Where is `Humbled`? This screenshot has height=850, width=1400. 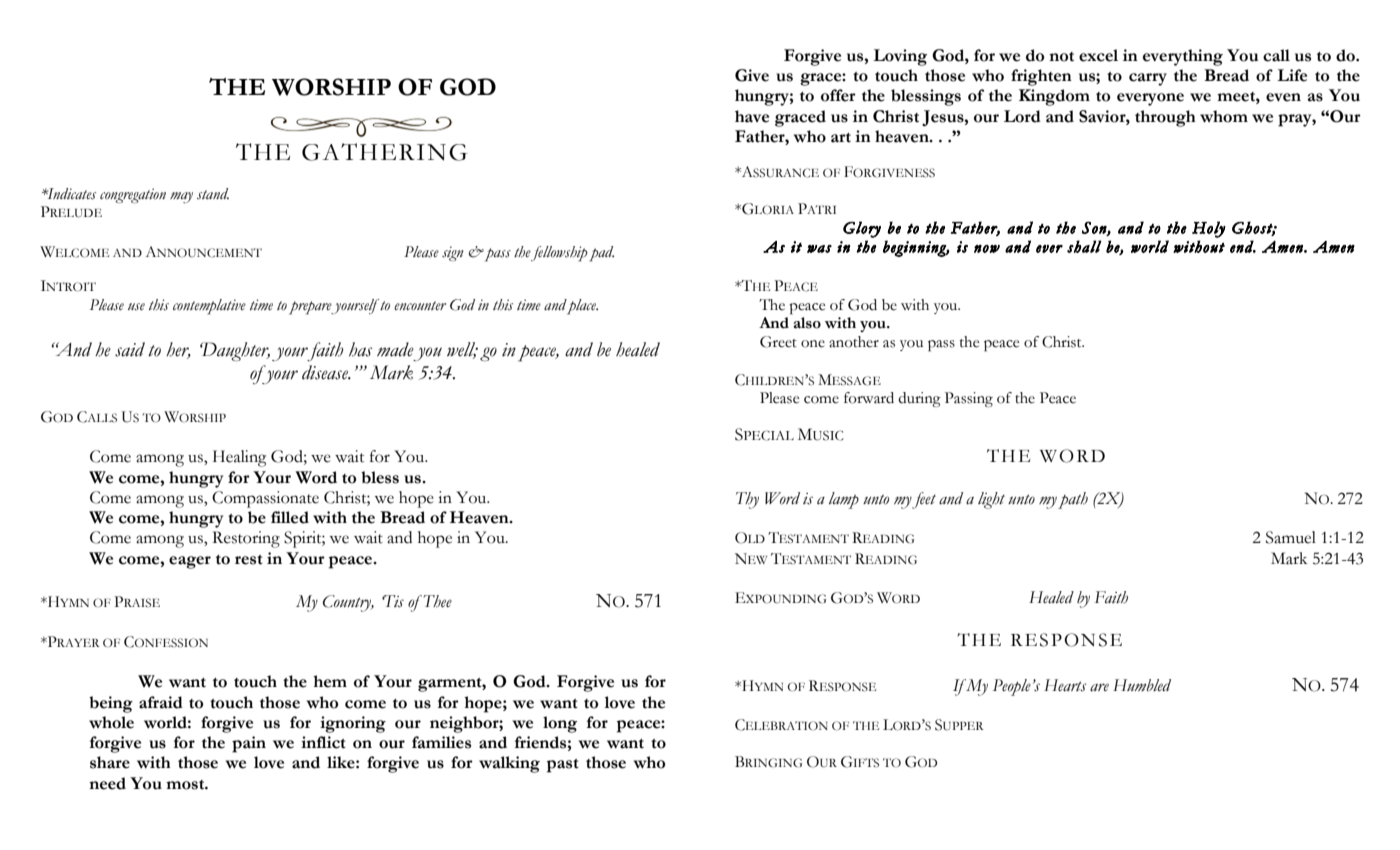
Humbled is located at coordinates (1142, 685).
